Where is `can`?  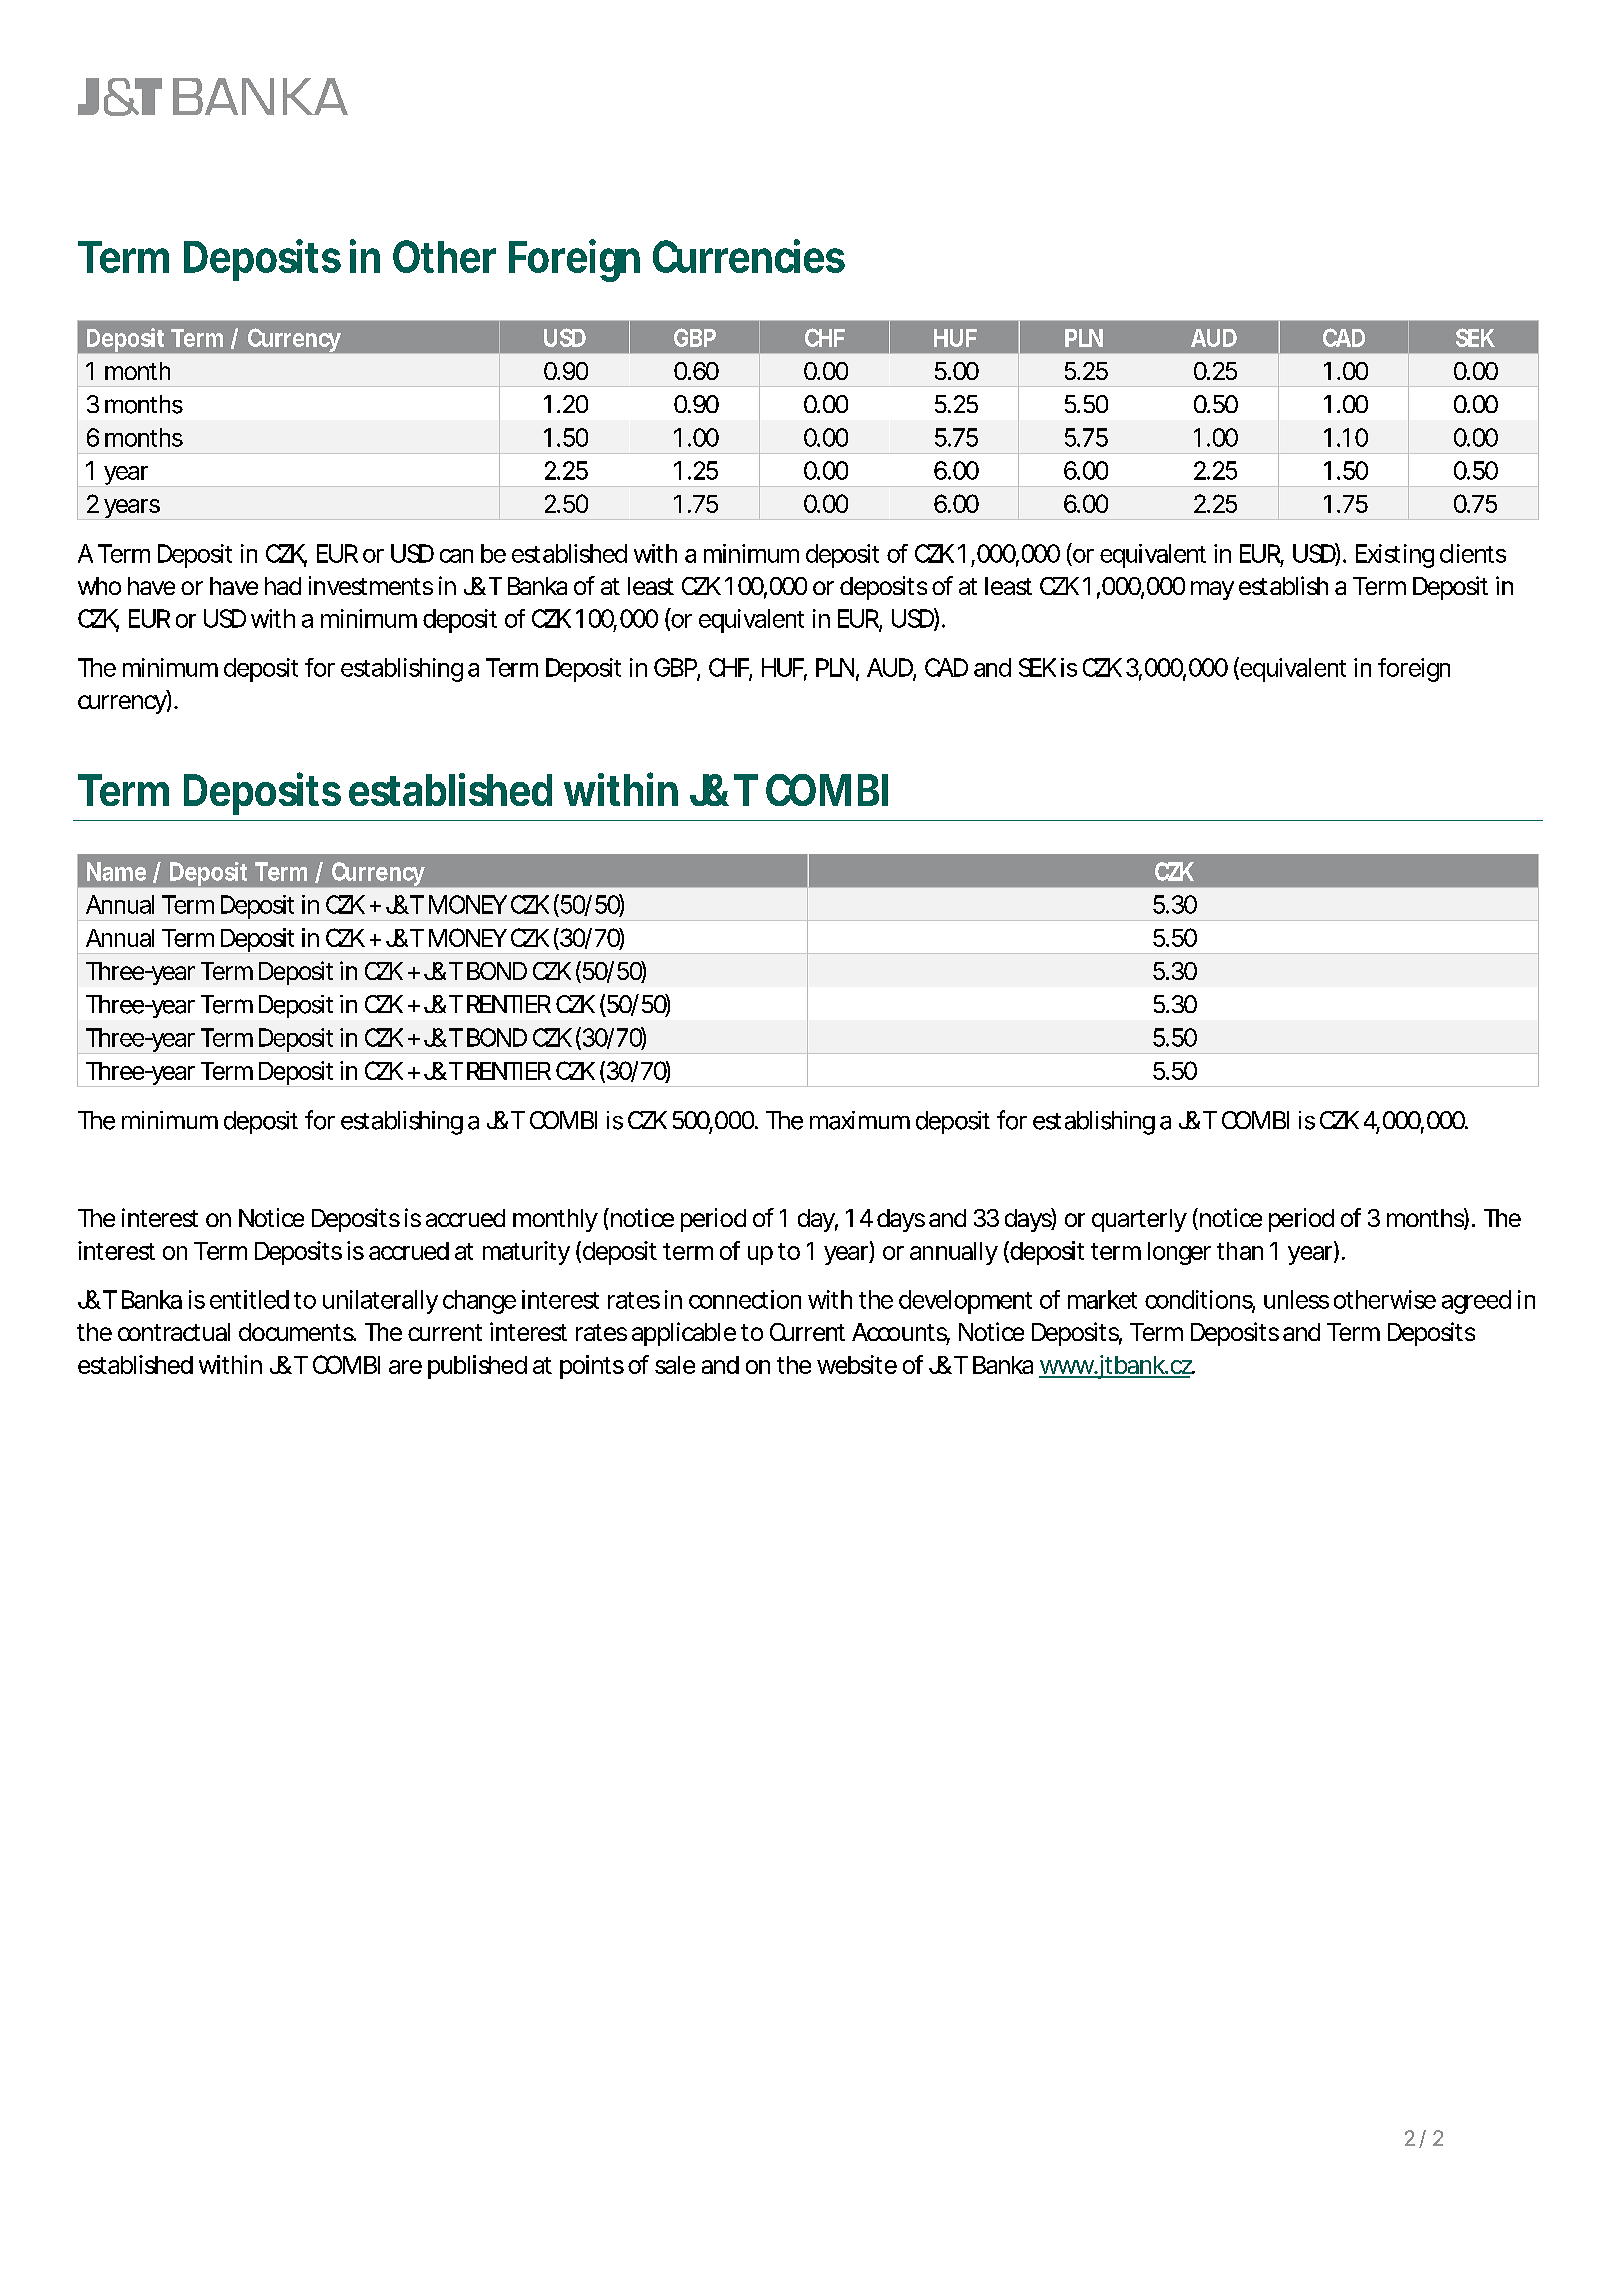 can is located at coordinates (456, 556).
